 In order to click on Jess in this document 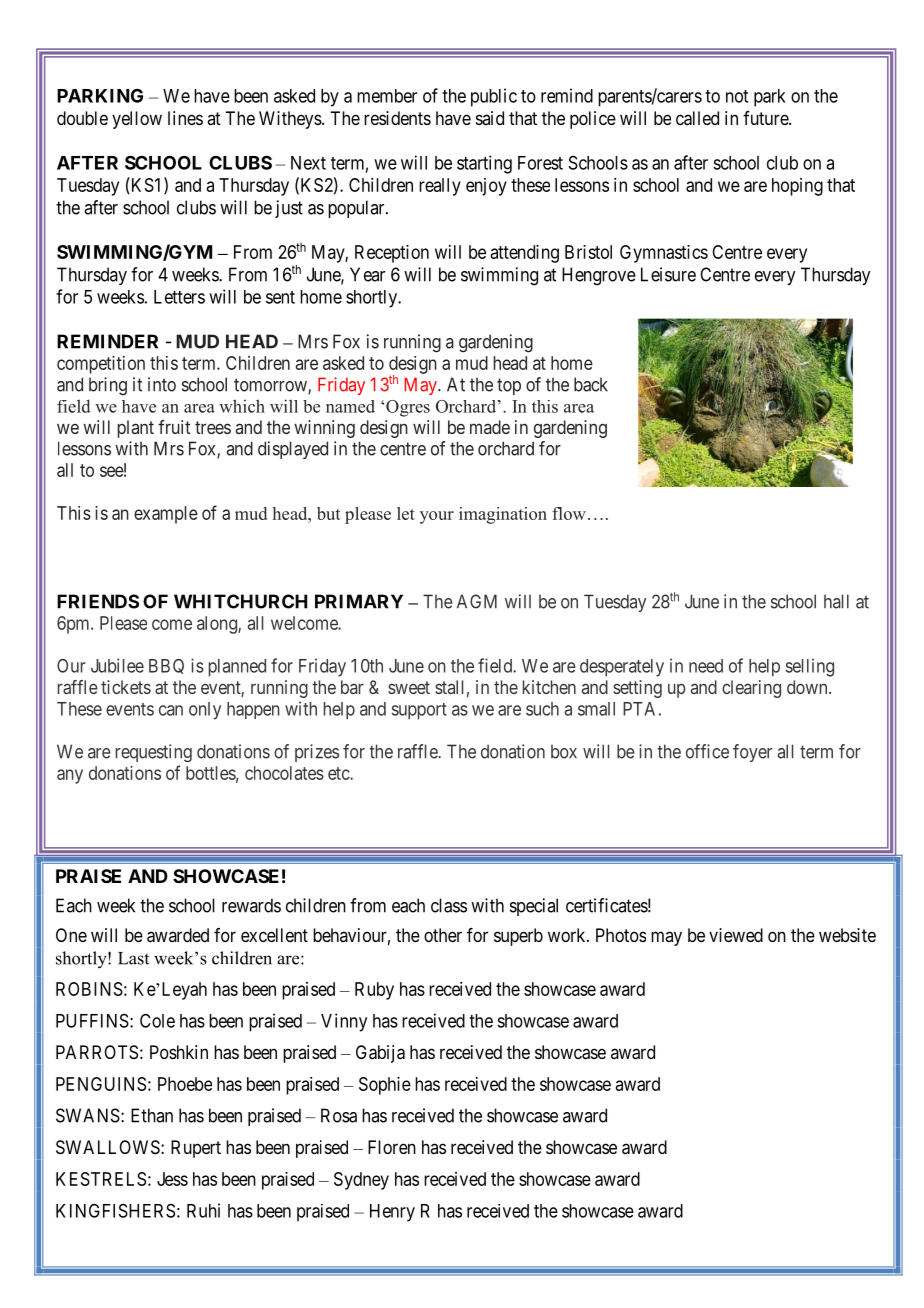, I will do `click(172, 1179)`.
